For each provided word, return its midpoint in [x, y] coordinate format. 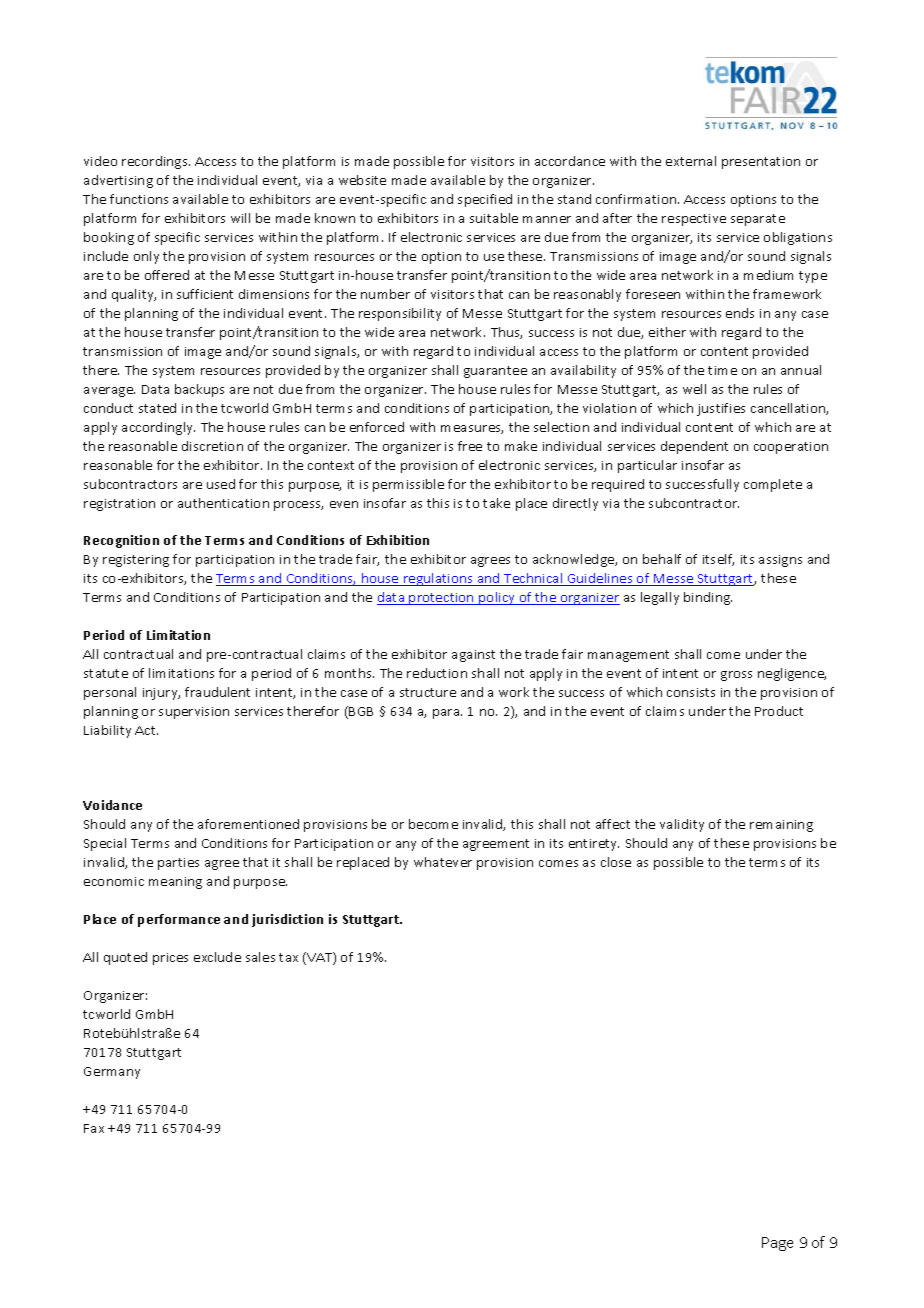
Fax [94, 1128]
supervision [194, 713]
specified [485, 200]
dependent [694, 447]
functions [139, 199]
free [470, 446]
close [616, 862]
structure [428, 692]
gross [736, 676]
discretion [212, 446]
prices [170, 959]
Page [777, 1244]
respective [694, 220]
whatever [443, 862]
